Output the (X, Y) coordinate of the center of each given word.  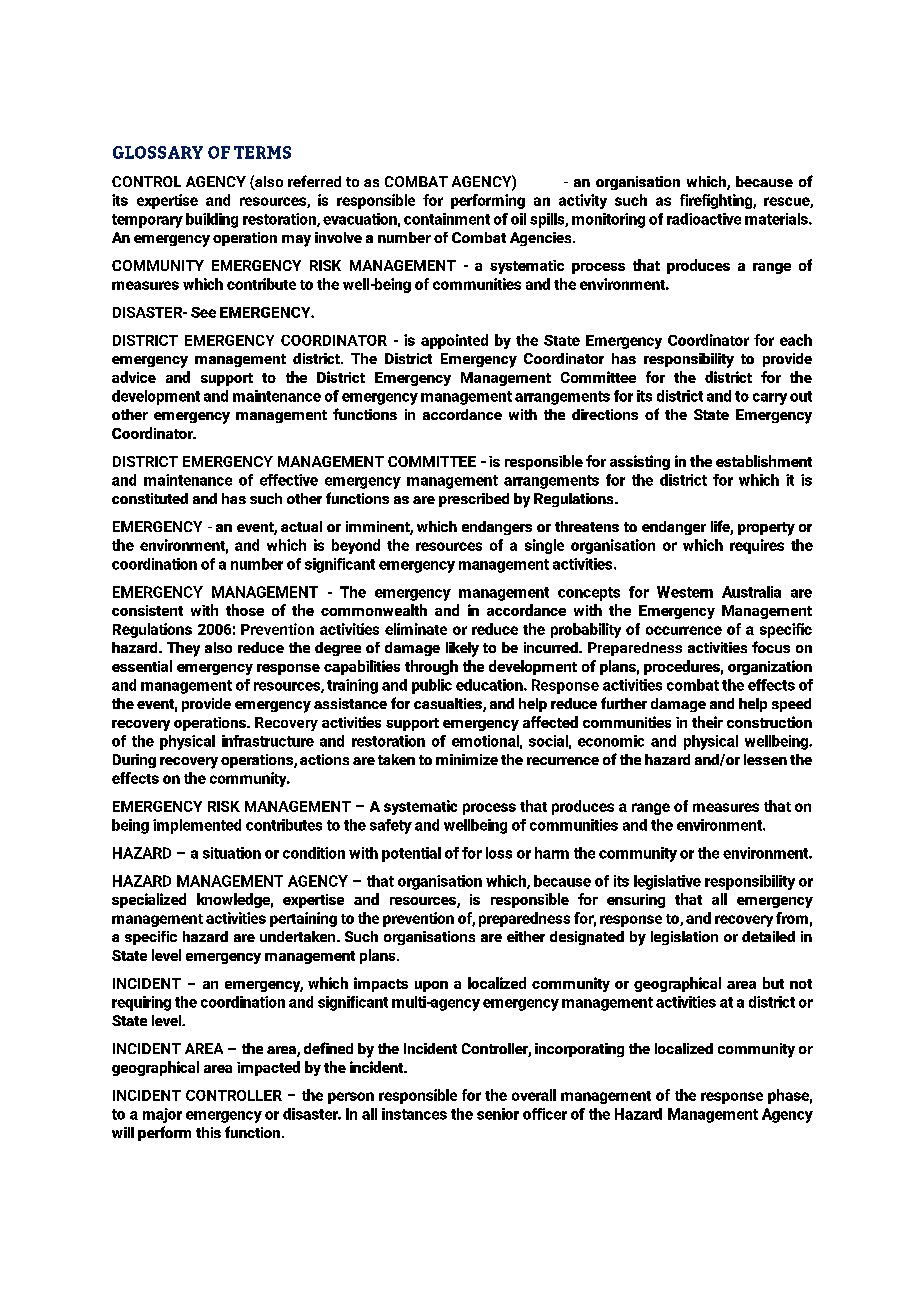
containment (447, 219)
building (212, 220)
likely (462, 649)
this (208, 1132)
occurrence (684, 630)
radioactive (704, 219)
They (183, 649)
